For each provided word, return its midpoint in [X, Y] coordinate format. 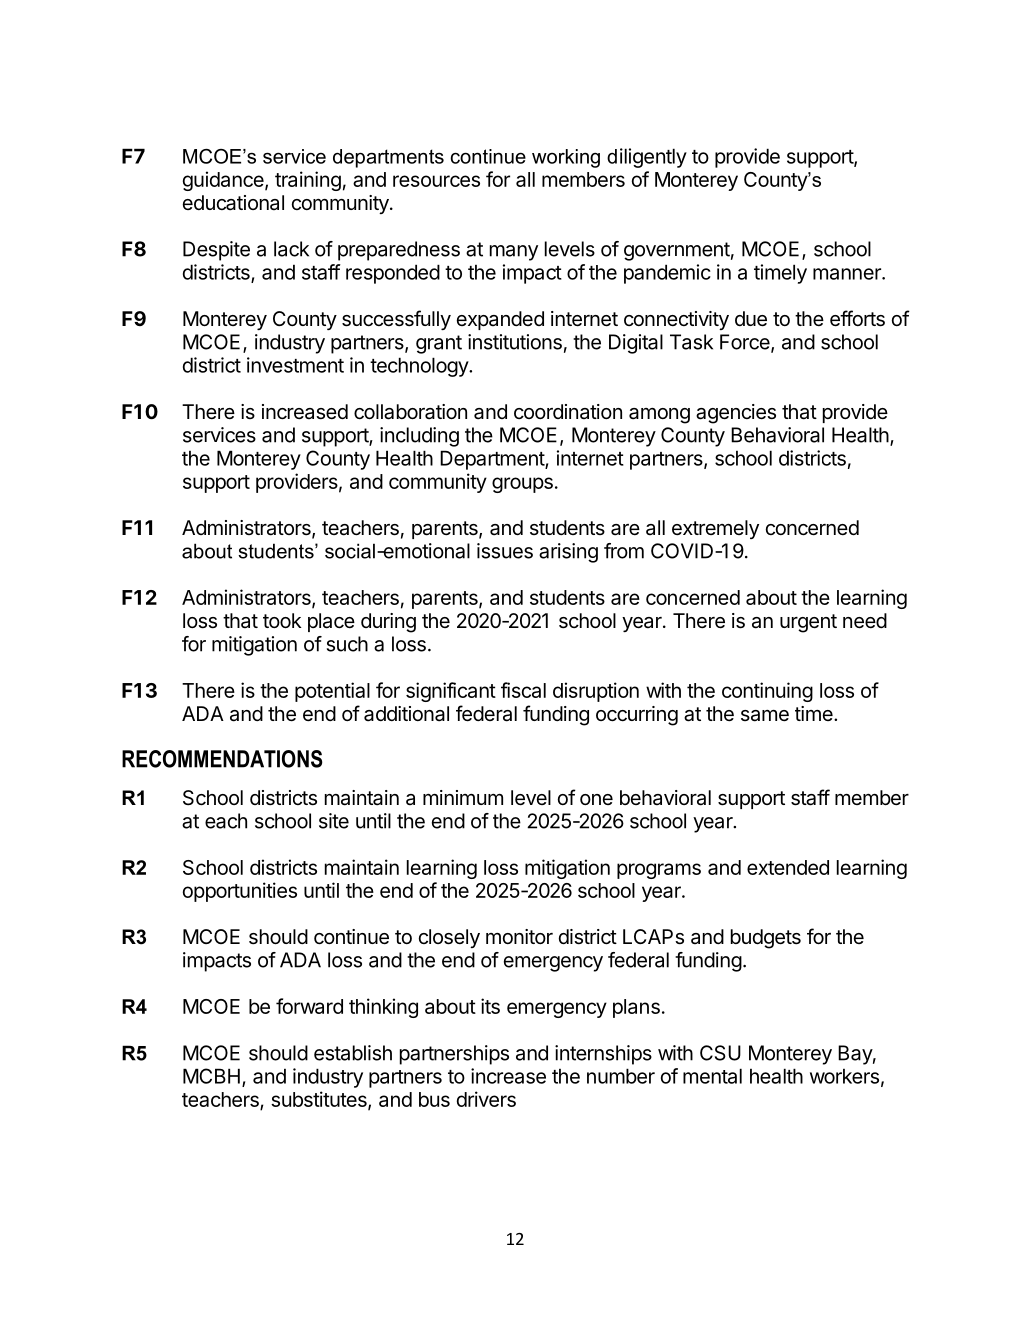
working [566, 158]
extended [788, 867]
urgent [808, 623]
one [596, 799]
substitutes [320, 1100]
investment [295, 365]
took [282, 620]
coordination [568, 411]
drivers [486, 1099]
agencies [736, 414]
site [334, 821]
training [308, 181]
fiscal [523, 690]
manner [848, 274]
